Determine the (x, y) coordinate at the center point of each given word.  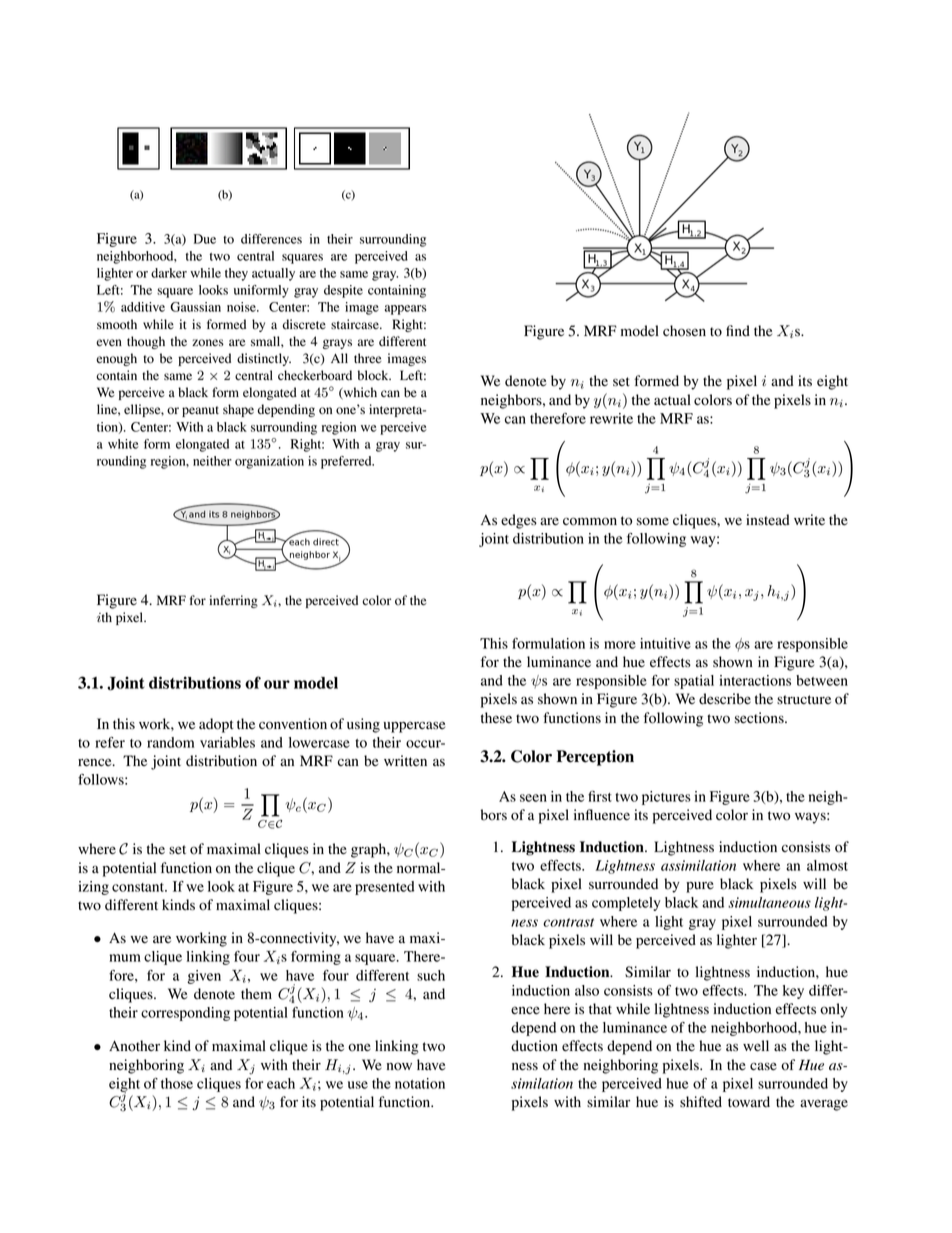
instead (768, 520)
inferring (233, 601)
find (738, 331)
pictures (666, 798)
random (170, 742)
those (177, 1083)
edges (519, 521)
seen (533, 798)
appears (406, 310)
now (399, 1066)
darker (169, 273)
